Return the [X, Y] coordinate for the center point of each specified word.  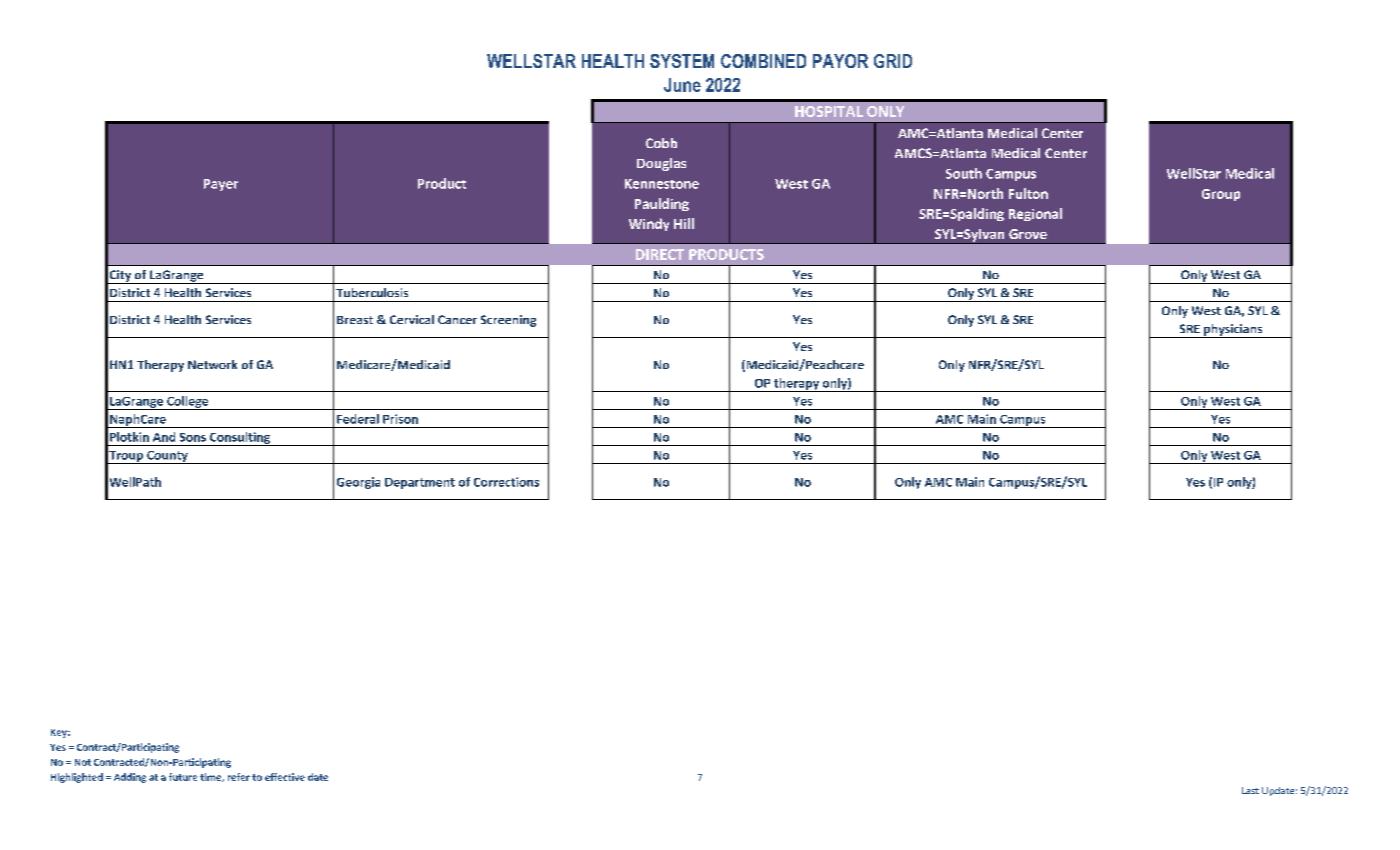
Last [1250, 790]
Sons [193, 437]
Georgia [358, 483]
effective [285, 777]
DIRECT [660, 254]
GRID [893, 61]
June [682, 85]
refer [239, 777]
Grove [1028, 234]
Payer [221, 185]
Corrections [506, 482]
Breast [355, 320]
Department [420, 483]
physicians [1233, 331]
